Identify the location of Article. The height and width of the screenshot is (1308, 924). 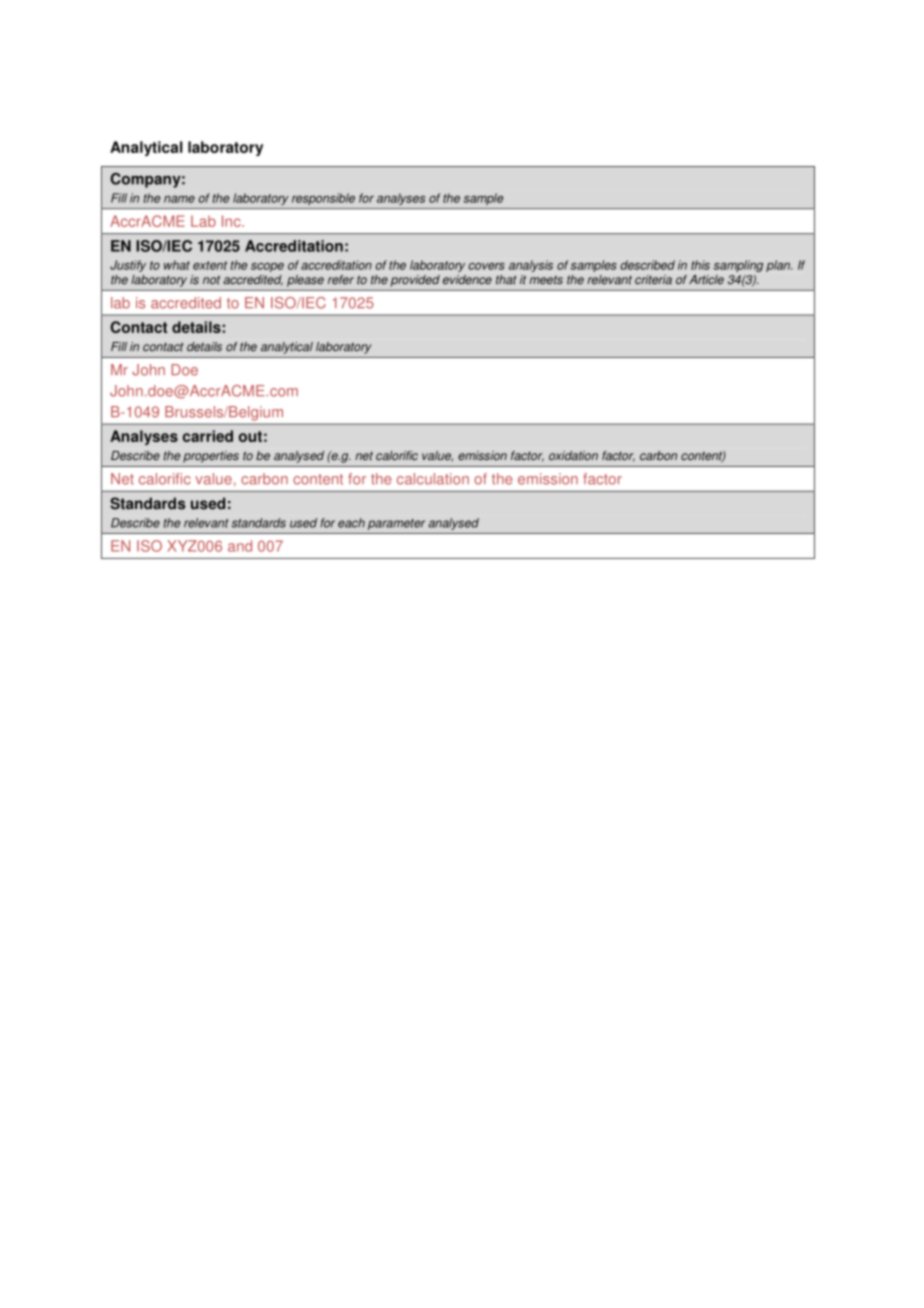
(706, 280).
